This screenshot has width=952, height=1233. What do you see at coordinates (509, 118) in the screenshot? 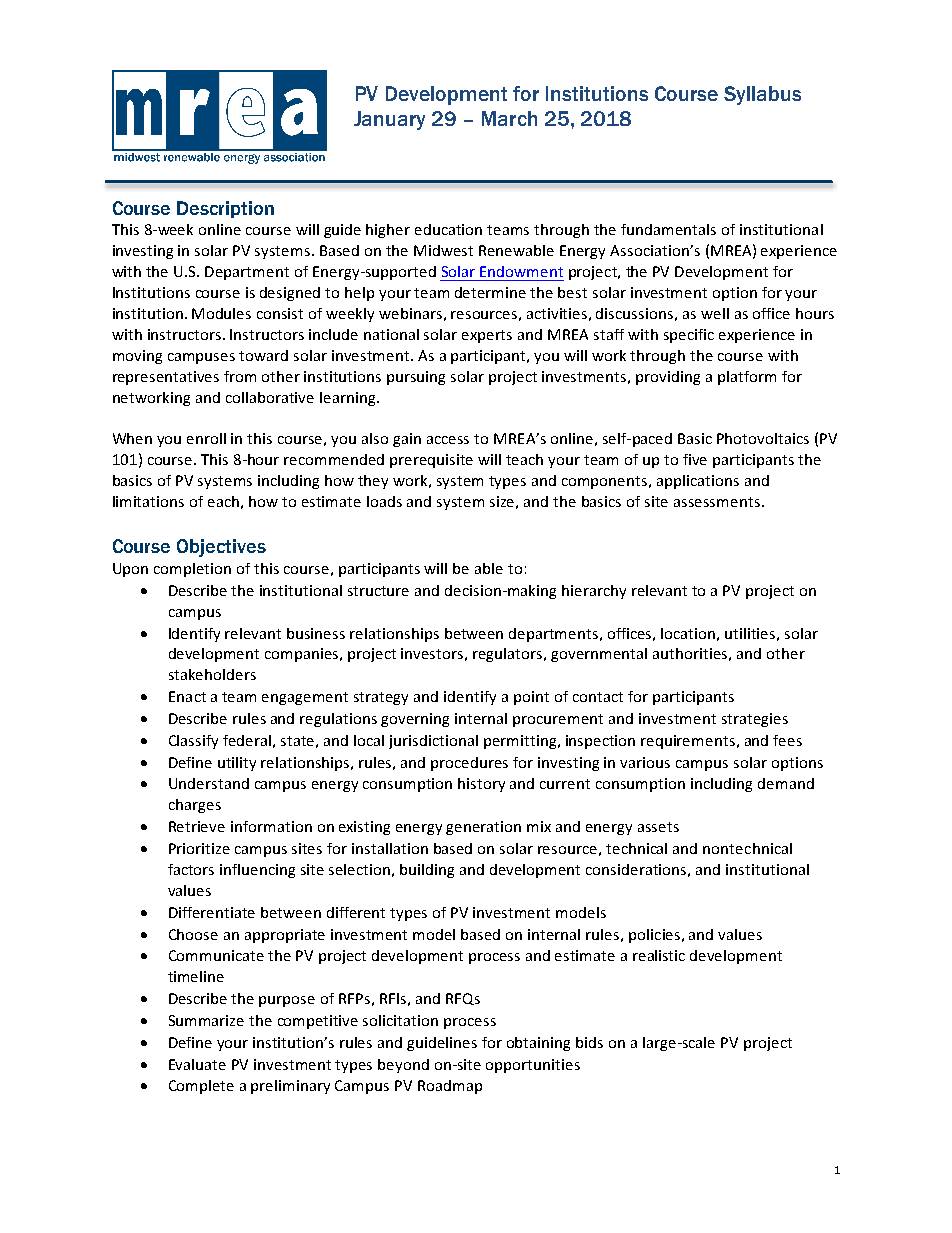
I see `March` at bounding box center [509, 118].
